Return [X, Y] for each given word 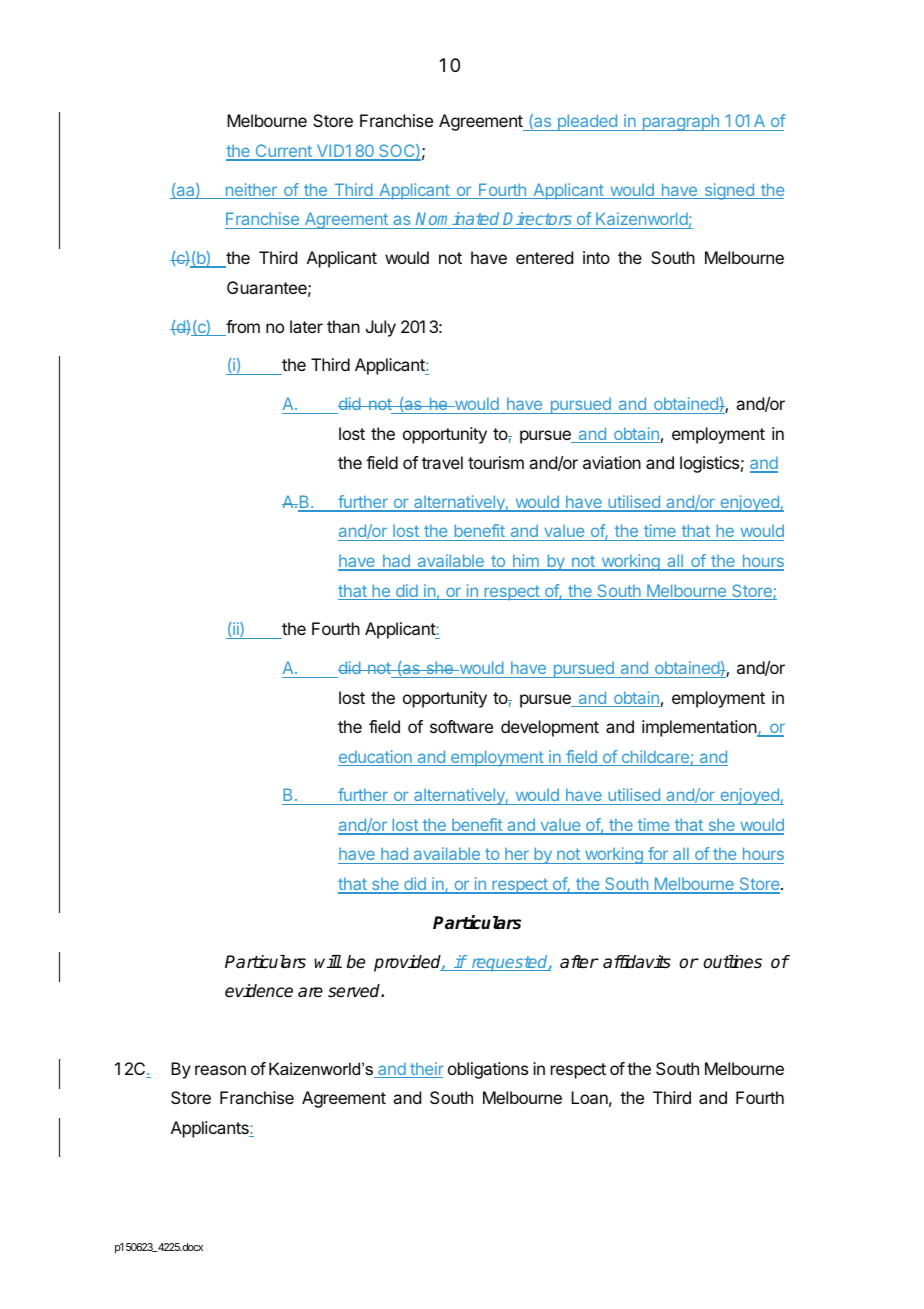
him [526, 562]
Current [283, 152]
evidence [259, 991]
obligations [488, 1070]
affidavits [637, 962]
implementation [700, 728]
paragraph [680, 122]
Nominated [457, 218]
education [376, 758]
